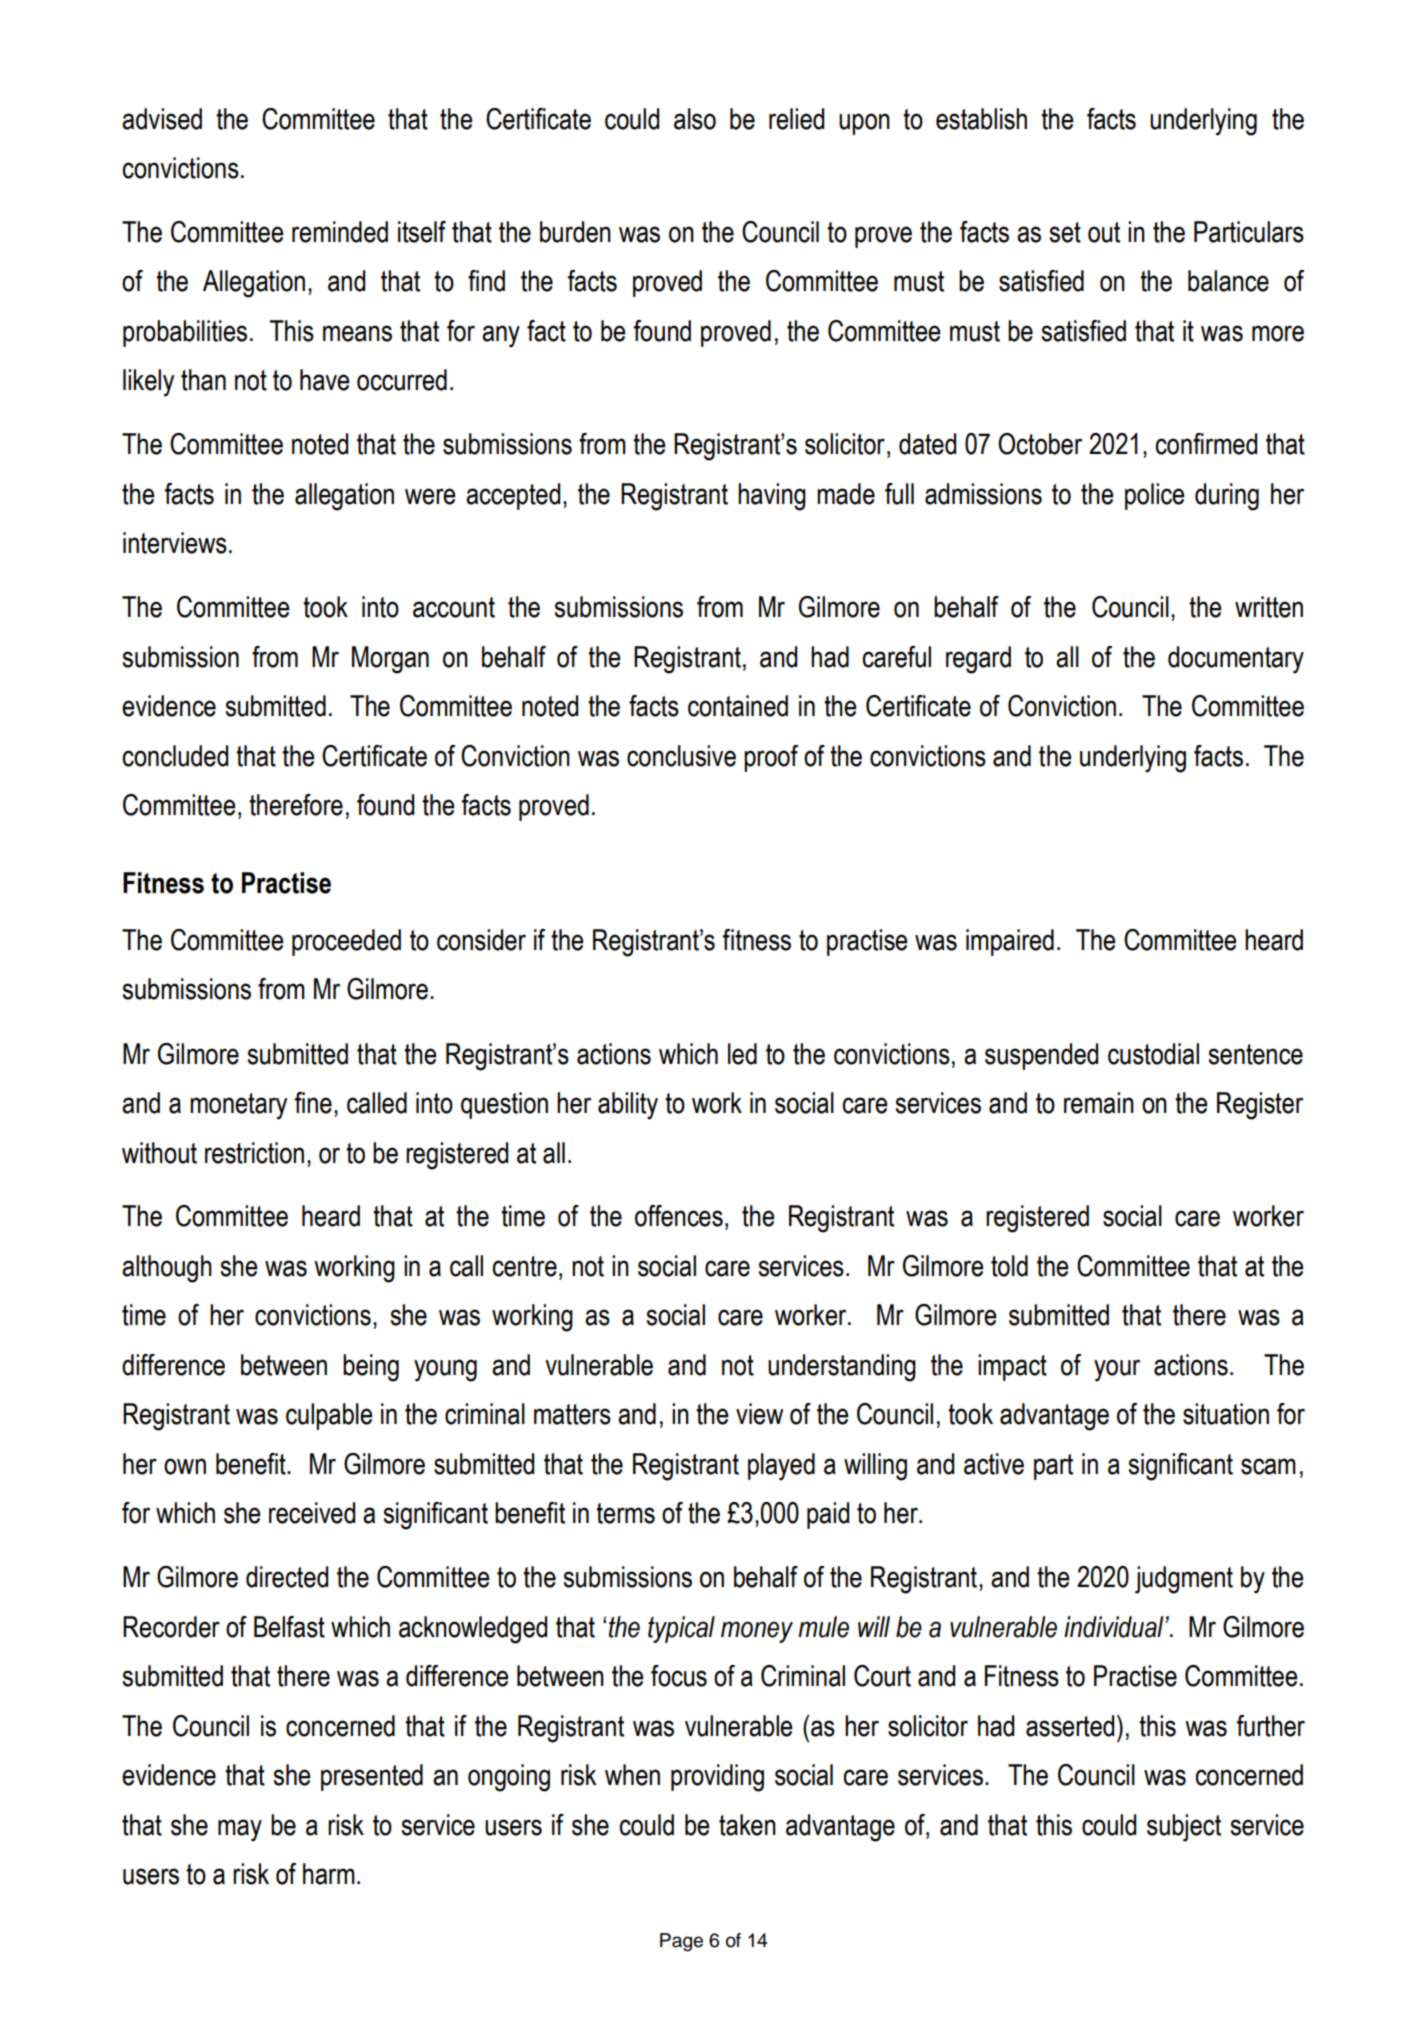  I want to click on reminded, so click(340, 232).
